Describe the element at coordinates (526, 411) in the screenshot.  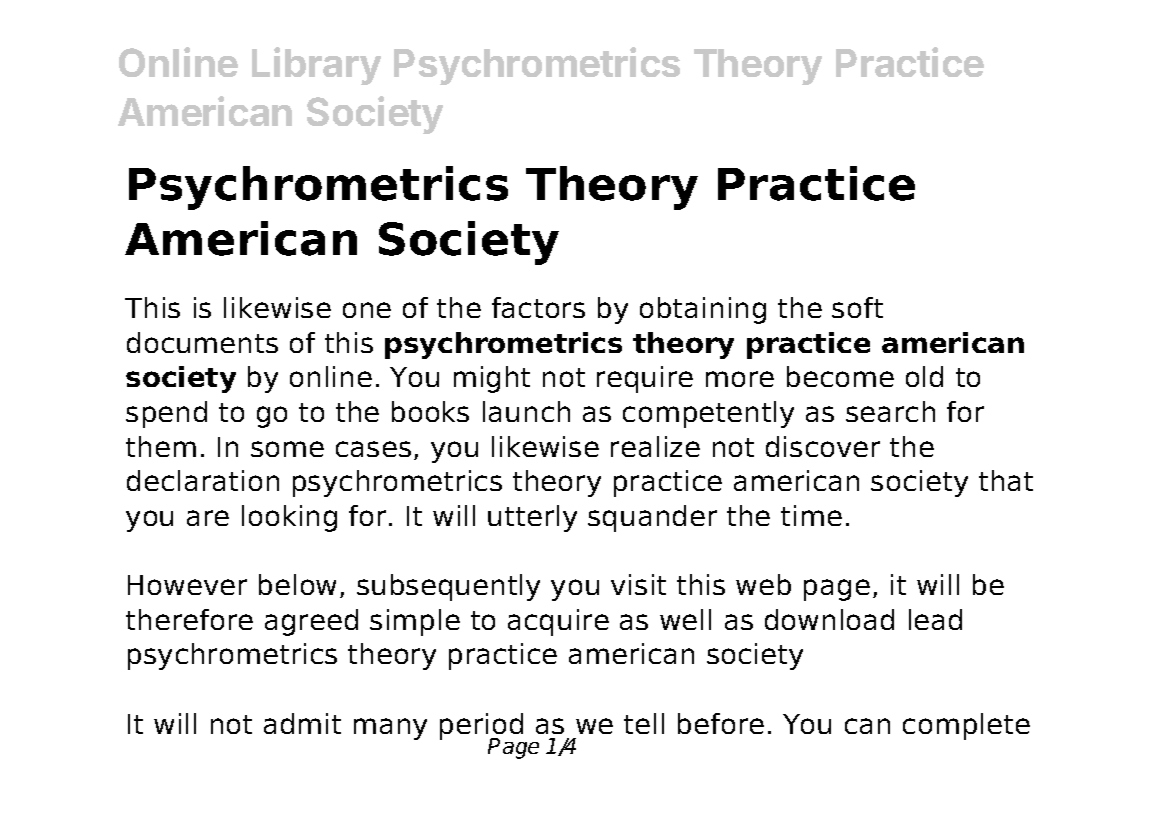
I see `launch` at that location.
